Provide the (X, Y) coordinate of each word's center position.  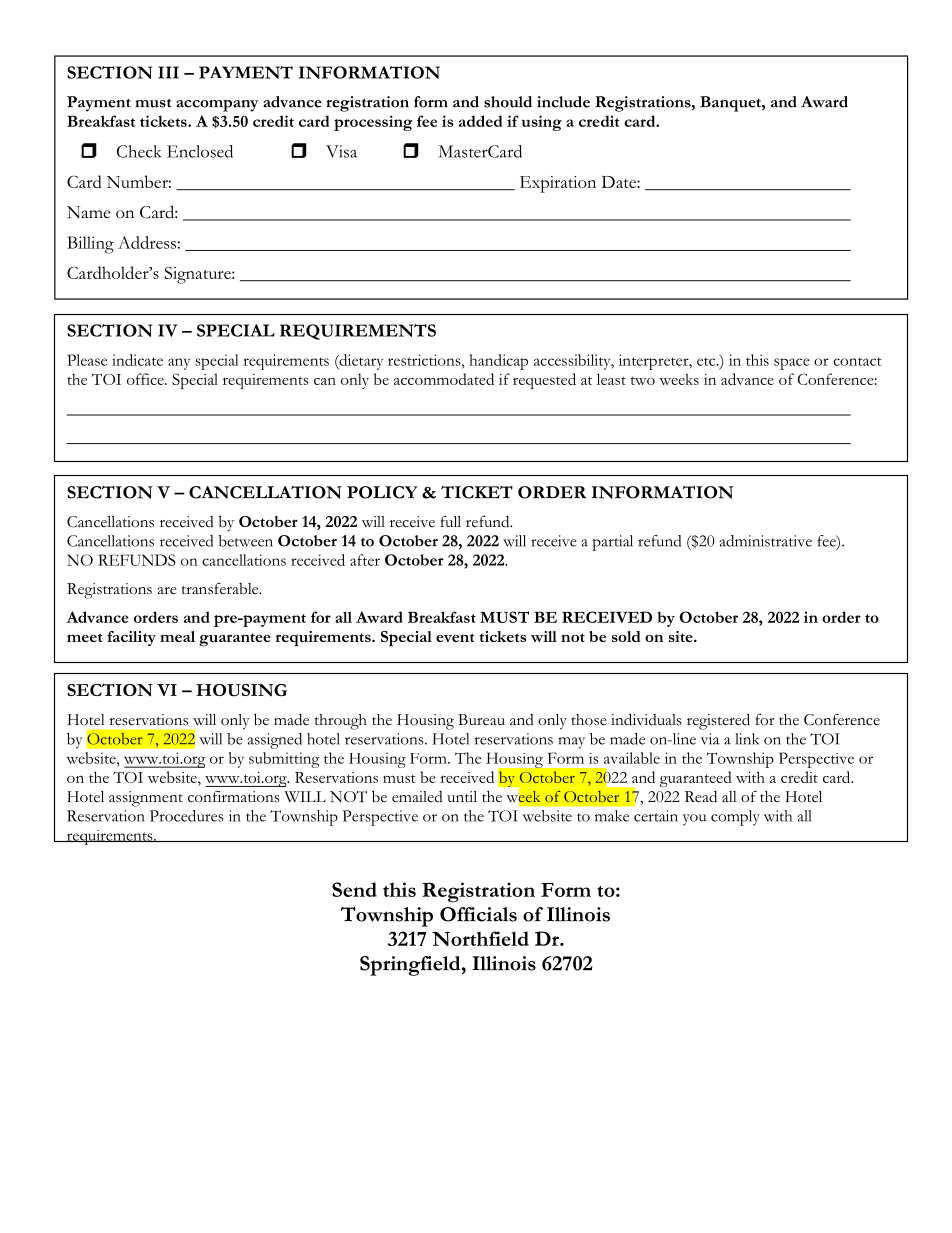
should (508, 102)
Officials (478, 914)
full (450, 521)
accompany (217, 106)
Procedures (187, 816)
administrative (765, 541)
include (563, 102)
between (246, 541)
